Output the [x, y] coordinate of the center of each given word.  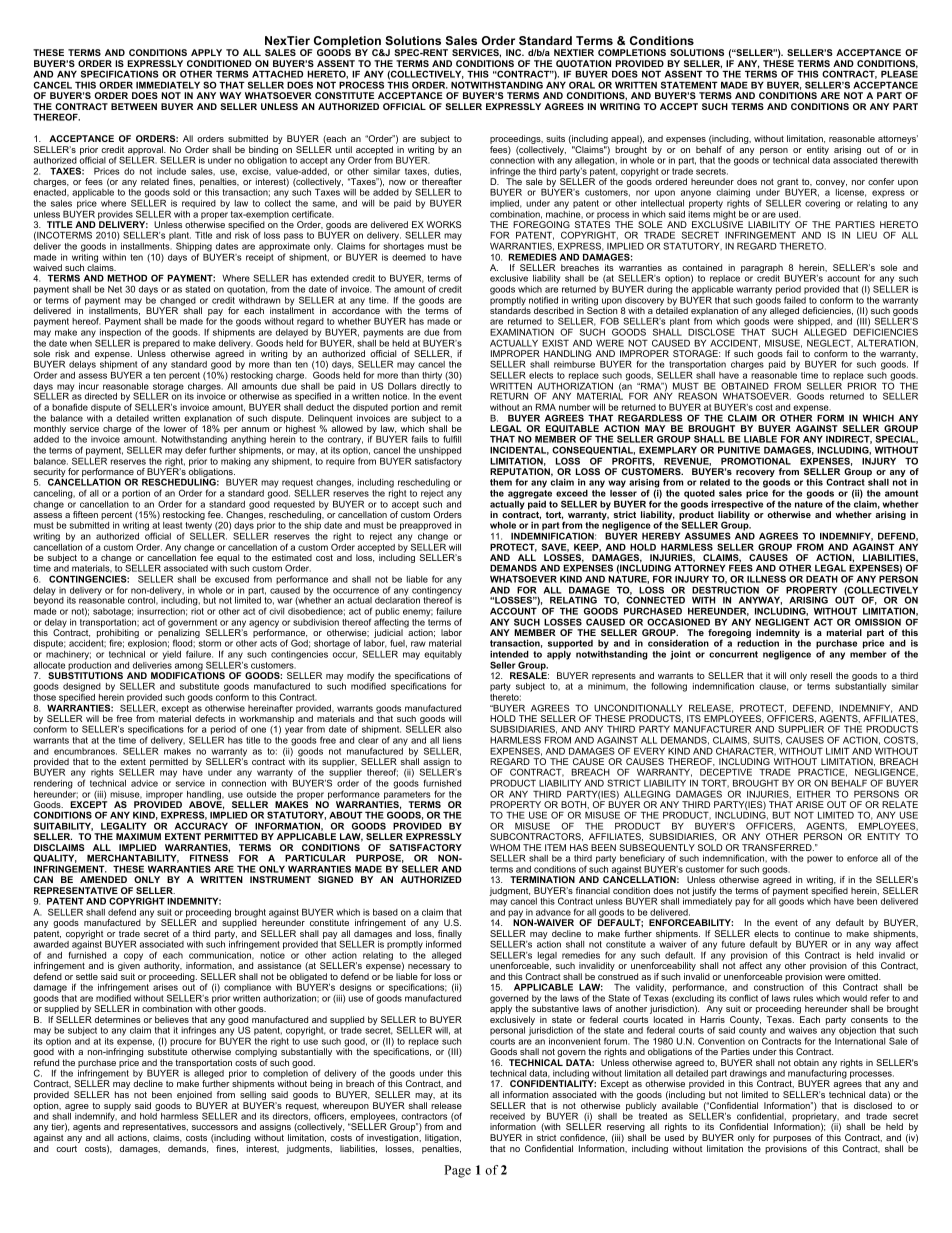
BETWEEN [134, 106]
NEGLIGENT [783, 622]
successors [215, 1127]
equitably [443, 655]
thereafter [442, 181]
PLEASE [899, 74]
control [143, 601]
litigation [443, 1140]
